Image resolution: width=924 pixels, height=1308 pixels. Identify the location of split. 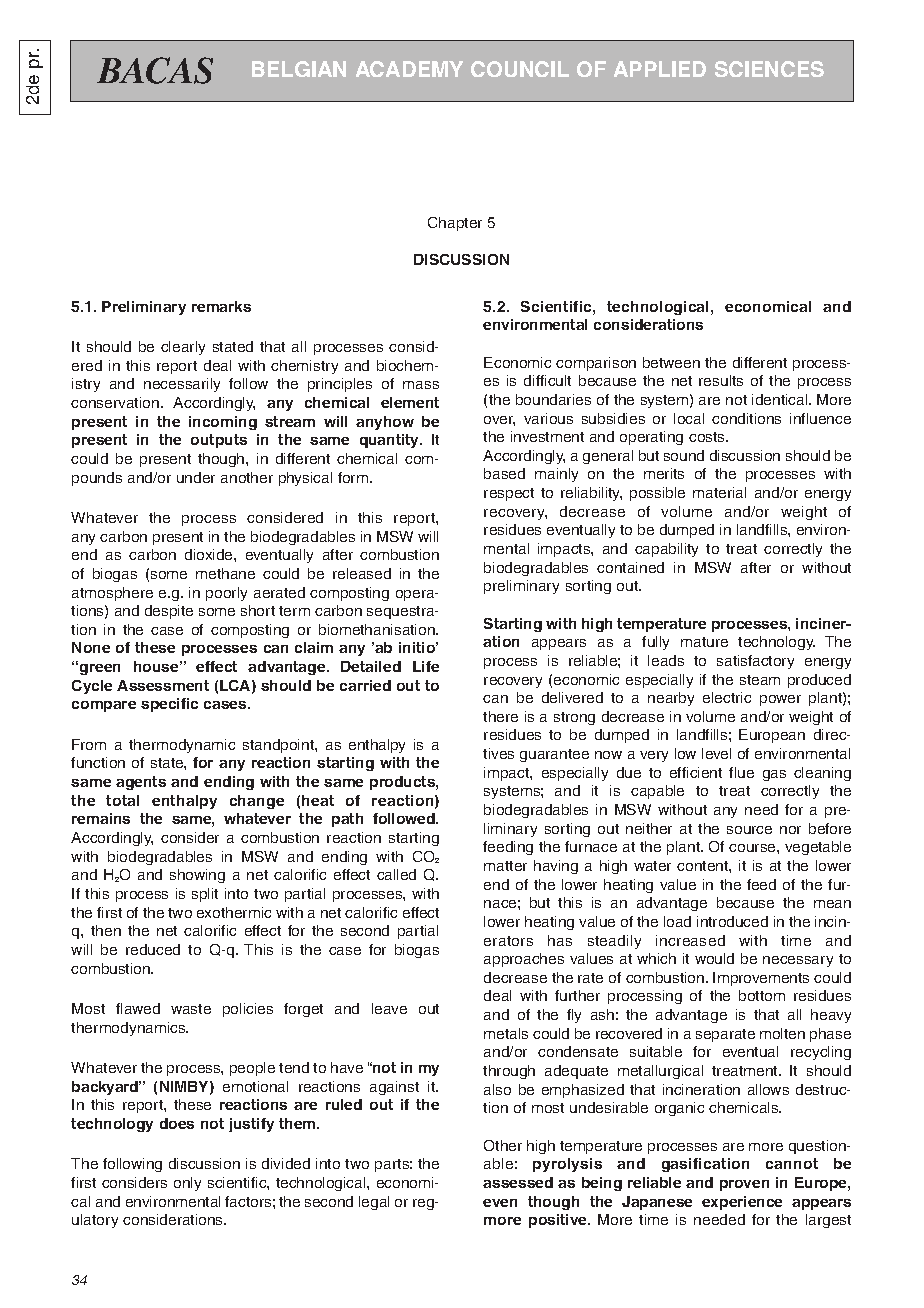
(205, 895).
